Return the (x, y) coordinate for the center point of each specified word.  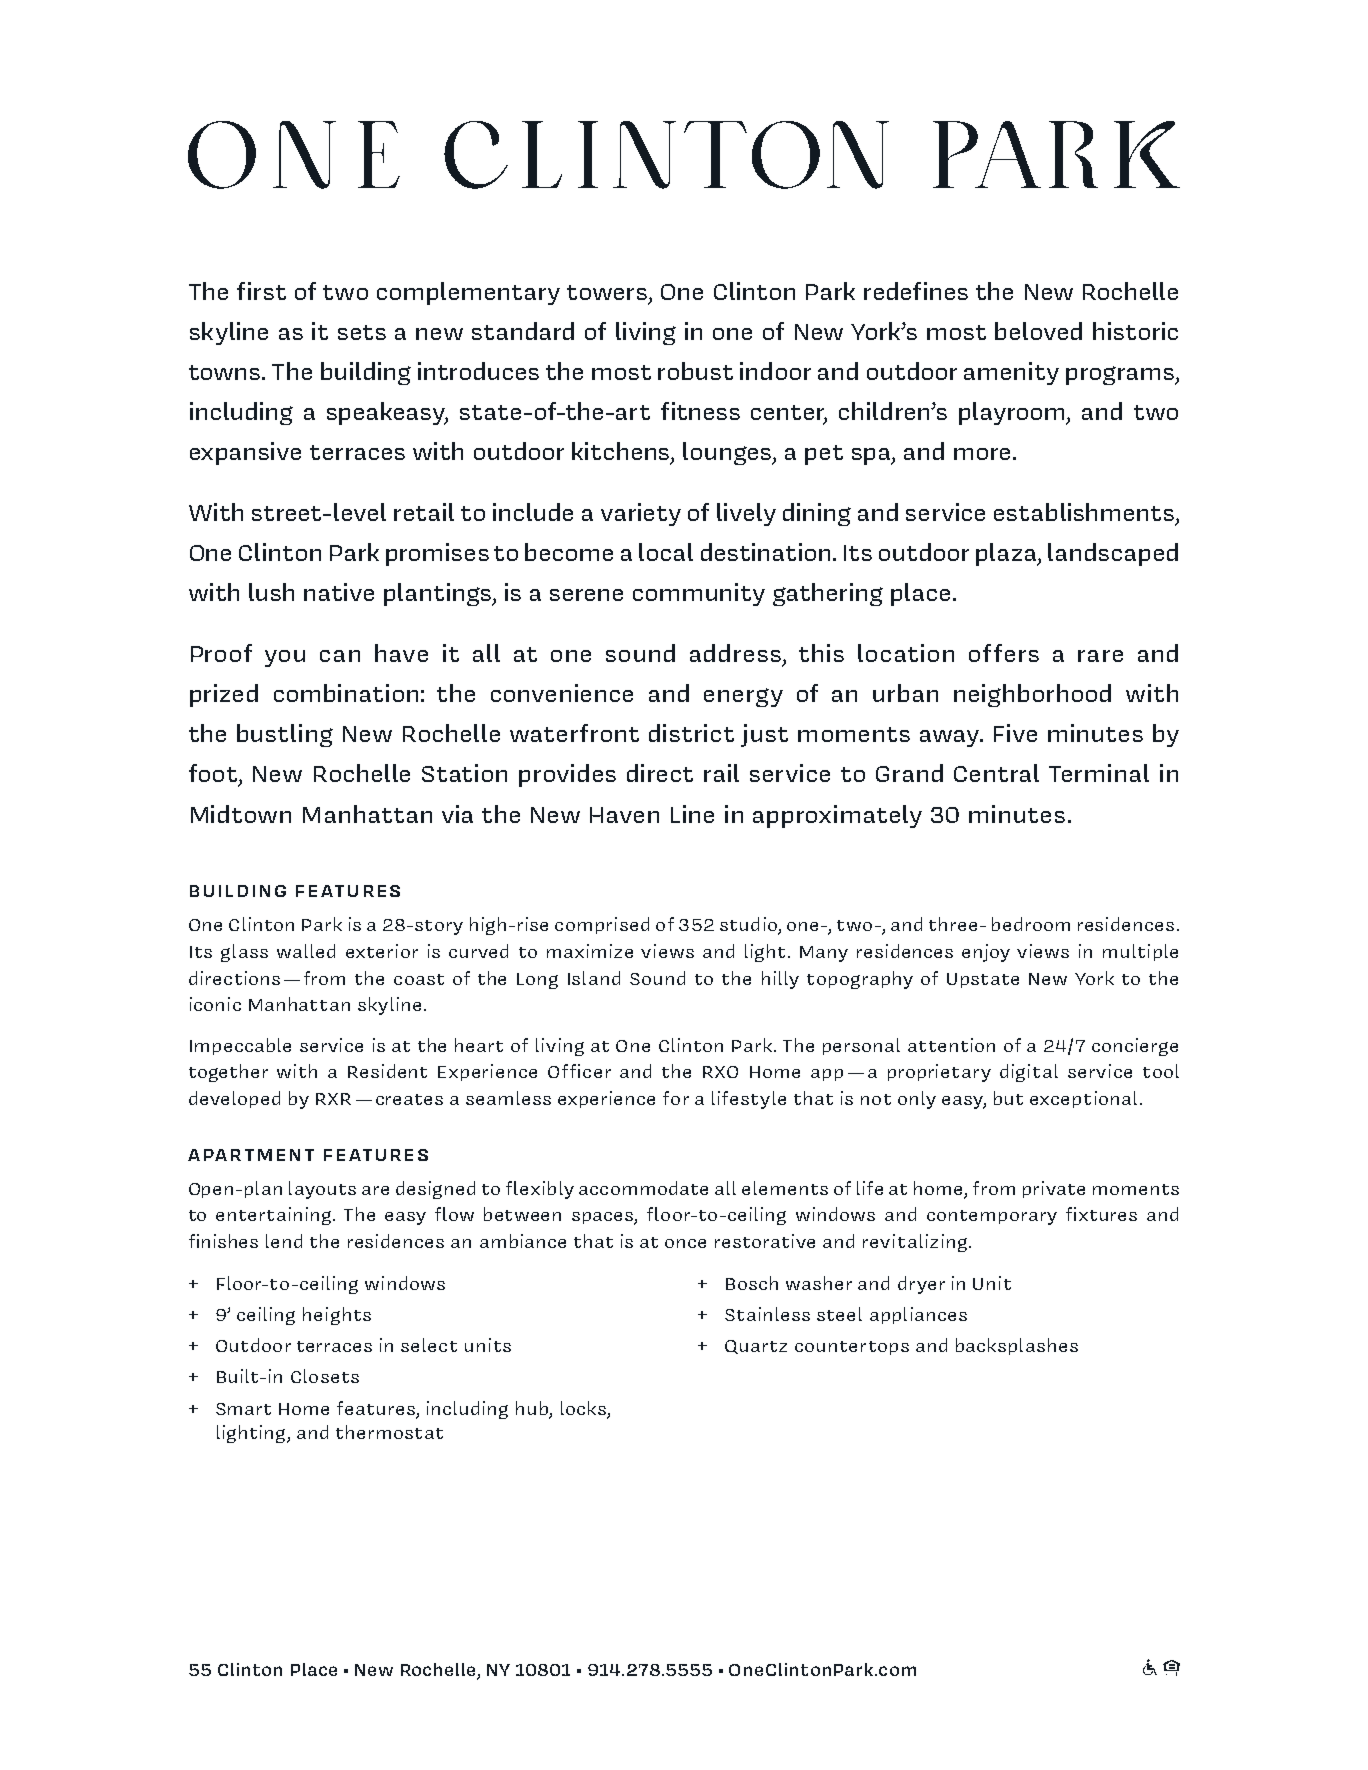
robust (695, 371)
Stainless (767, 1314)
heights (337, 1316)
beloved (1038, 331)
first (261, 291)
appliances (918, 1315)
